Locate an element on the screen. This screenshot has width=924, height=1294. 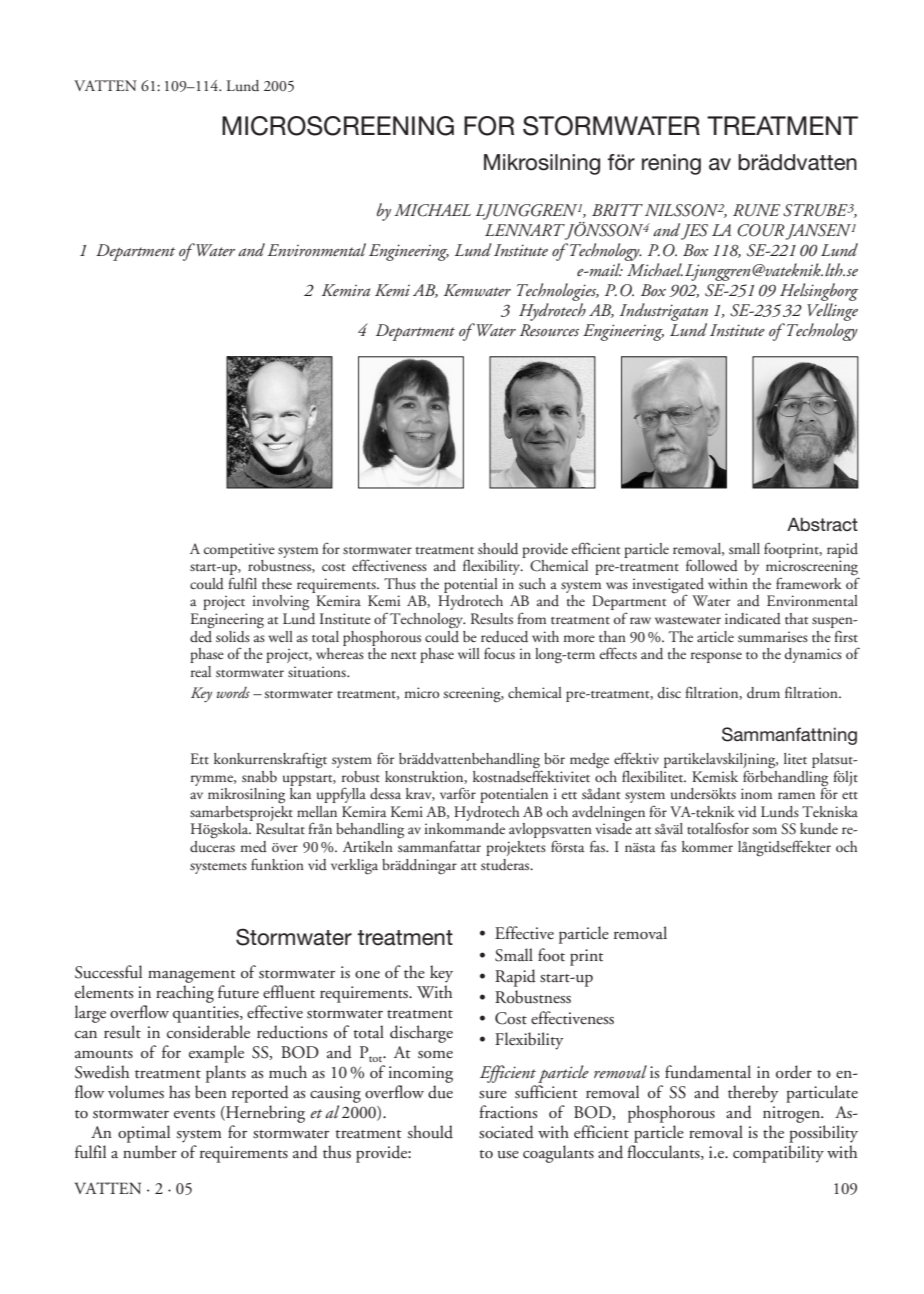
RUNE is located at coordinates (756, 210).
